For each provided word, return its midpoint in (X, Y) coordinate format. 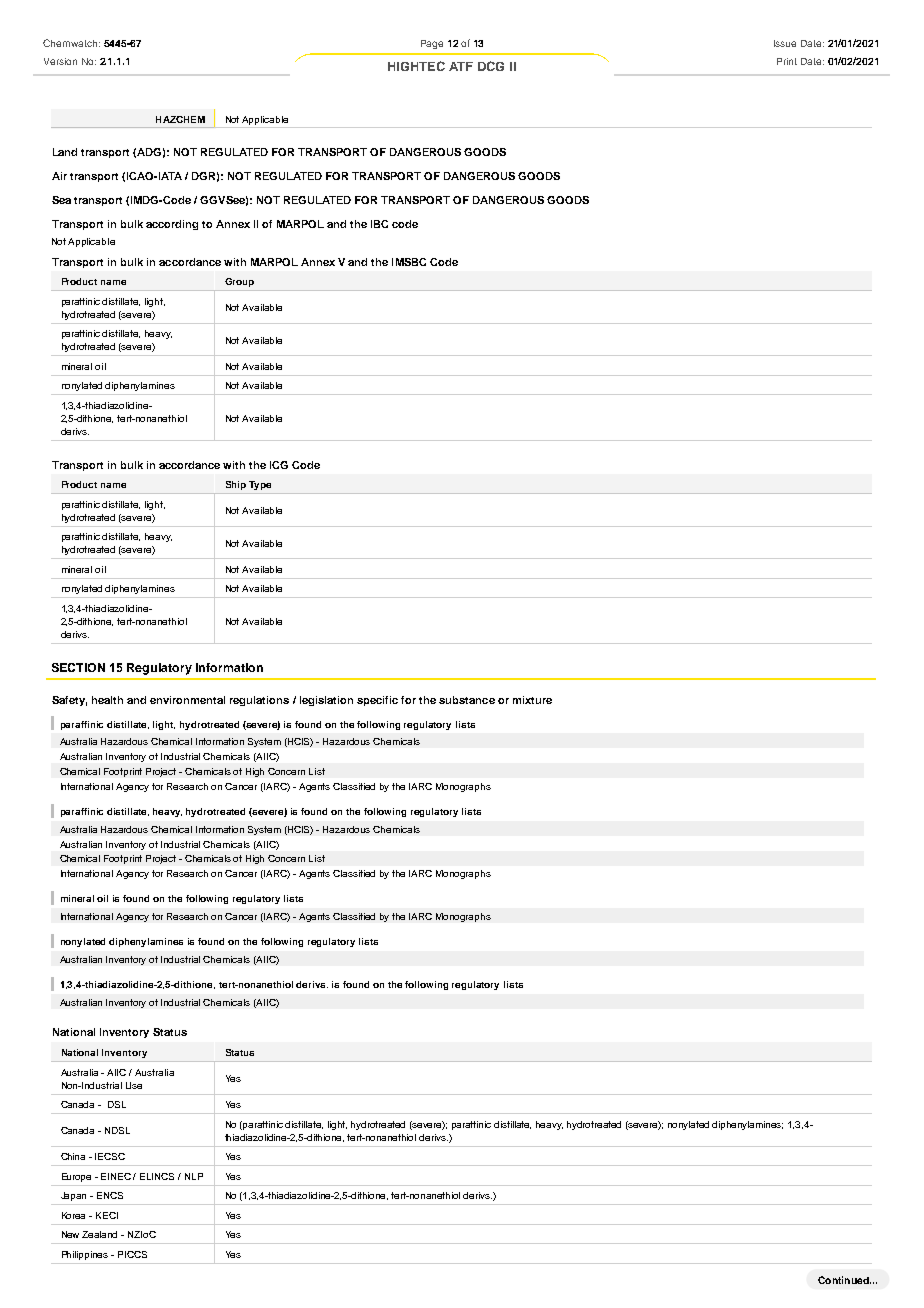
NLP (194, 1176)
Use (134, 1085)
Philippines (85, 1255)
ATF (461, 66)
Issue (785, 43)
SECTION (78, 667)
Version (60, 61)
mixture (532, 700)
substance (467, 700)
